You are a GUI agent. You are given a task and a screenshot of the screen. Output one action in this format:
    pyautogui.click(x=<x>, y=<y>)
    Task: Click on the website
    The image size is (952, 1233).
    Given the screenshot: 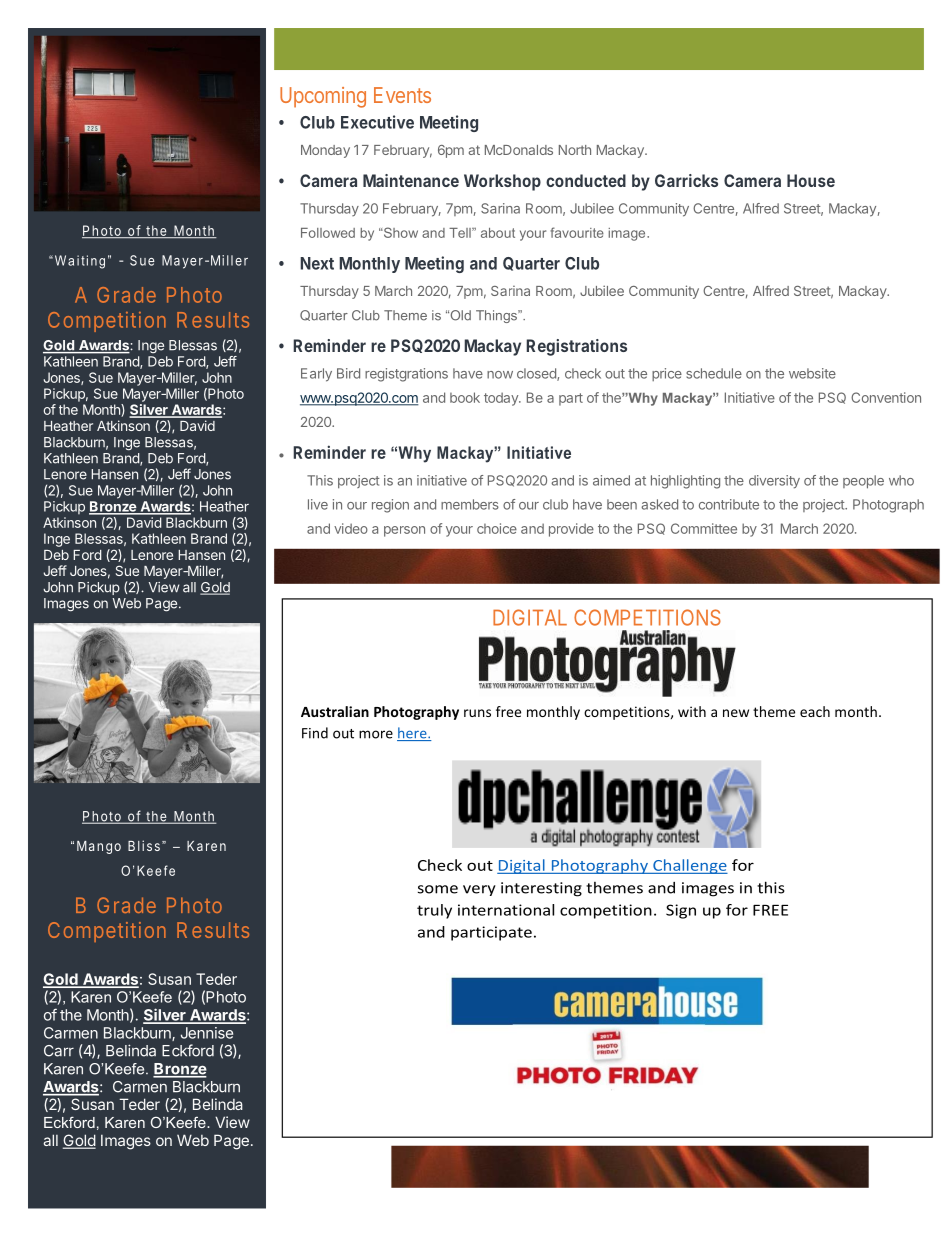 What is the action you would take?
    pyautogui.click(x=812, y=373)
